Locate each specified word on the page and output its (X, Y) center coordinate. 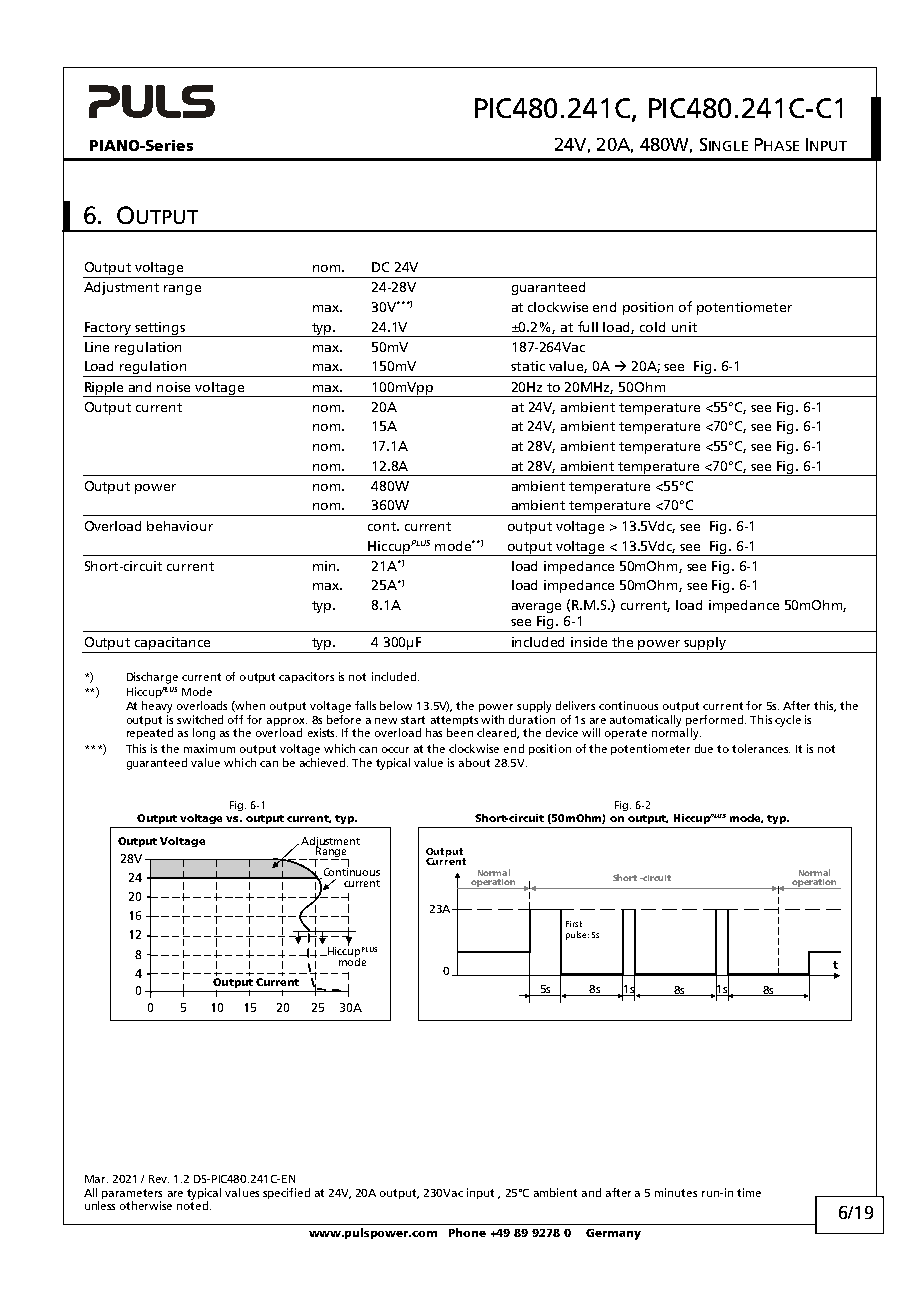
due (704, 748)
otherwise (146, 1205)
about (474, 762)
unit (684, 327)
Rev (159, 1179)
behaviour (180, 526)
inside (589, 642)
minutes (676, 1192)
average (536, 608)
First (574, 924)
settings (160, 329)
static (528, 366)
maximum (209, 748)
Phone (467, 1232)
